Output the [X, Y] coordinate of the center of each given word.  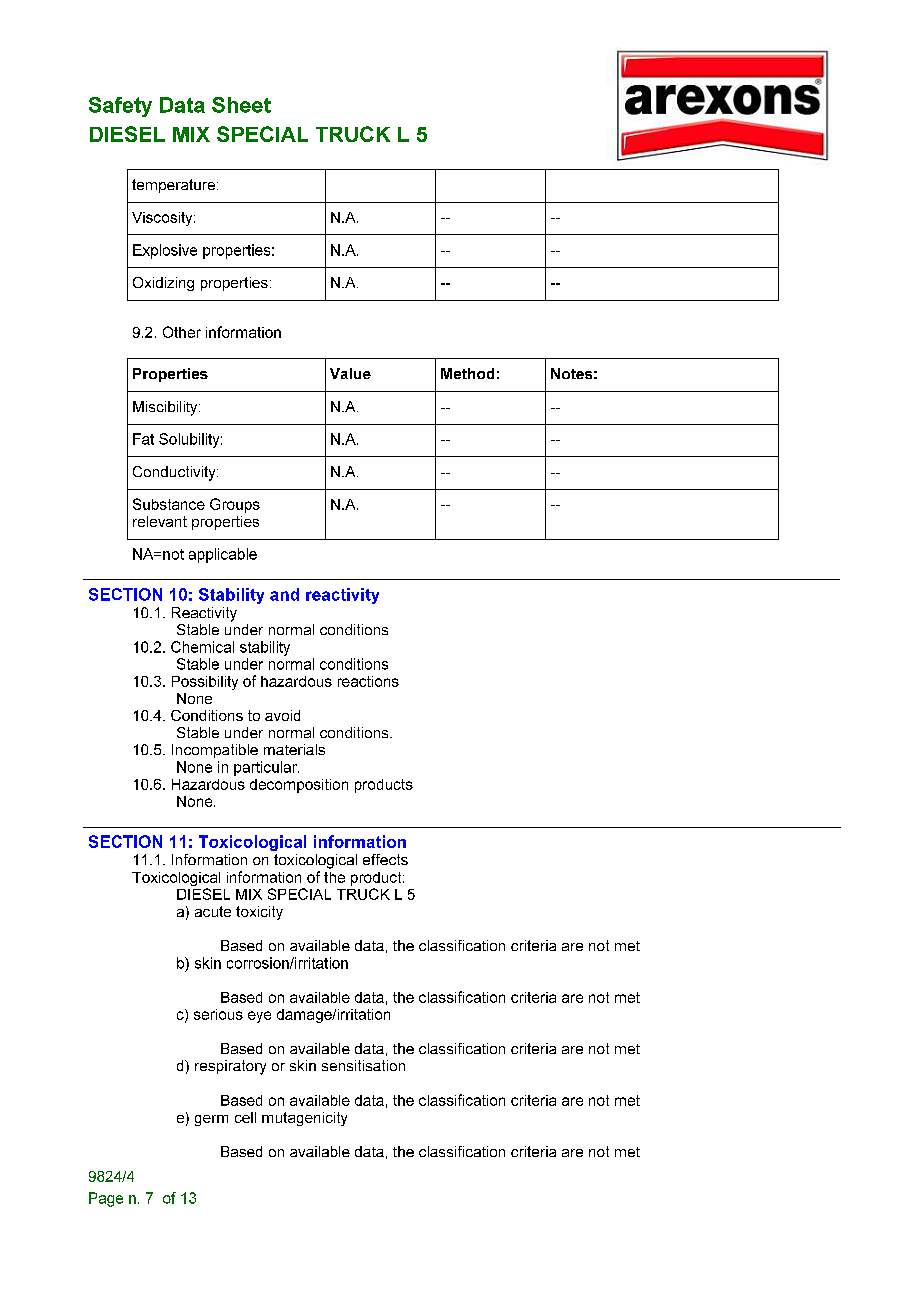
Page [106, 1199]
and [284, 594]
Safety [120, 107]
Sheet [241, 105]
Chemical [202, 647]
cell [245, 1117]
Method [467, 373]
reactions [368, 681]
